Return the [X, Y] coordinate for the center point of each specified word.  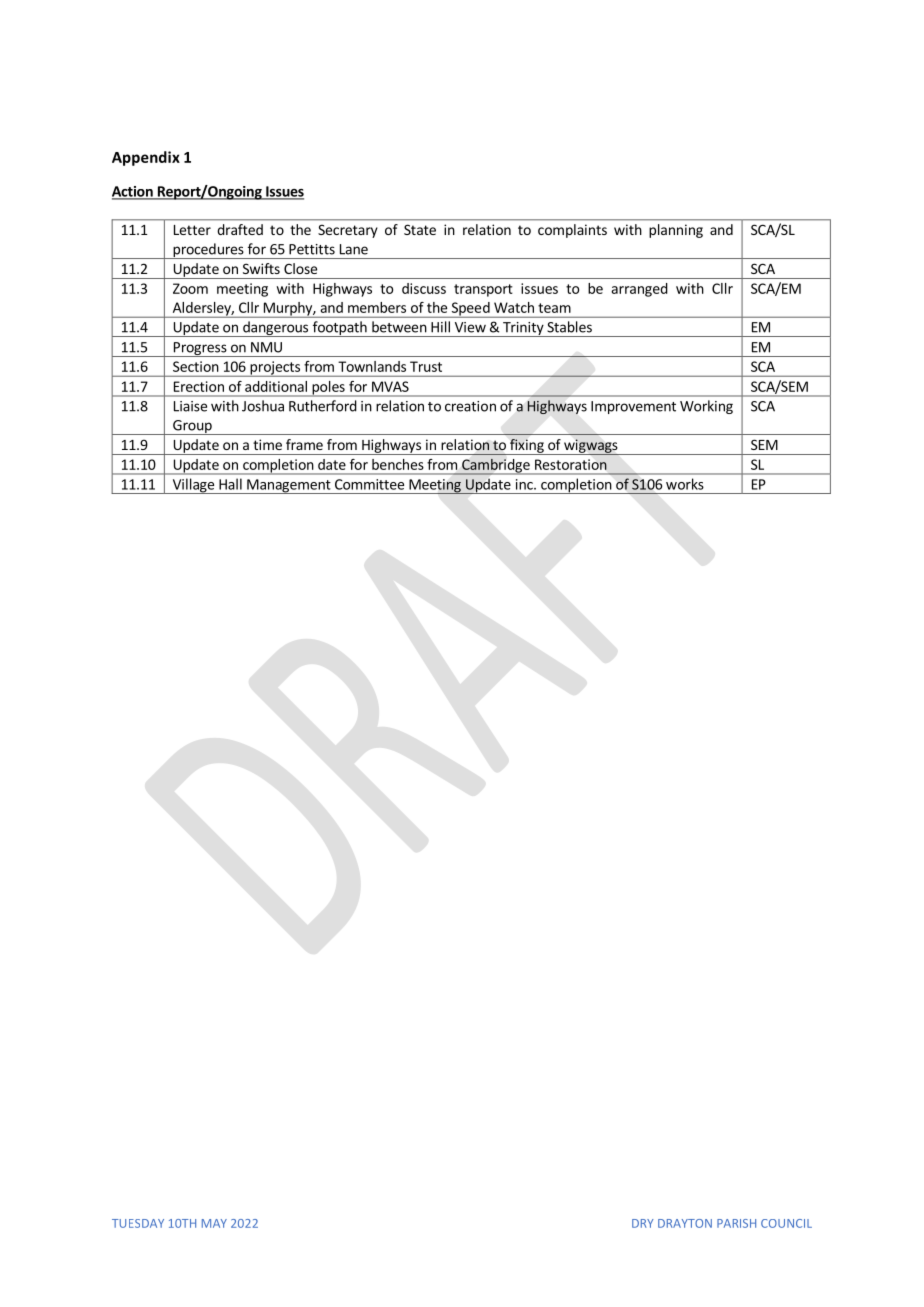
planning [676, 231]
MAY [214, 1223]
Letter [192, 230]
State [420, 229]
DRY [643, 1223]
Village [193, 486]
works [684, 484]
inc [525, 484]
